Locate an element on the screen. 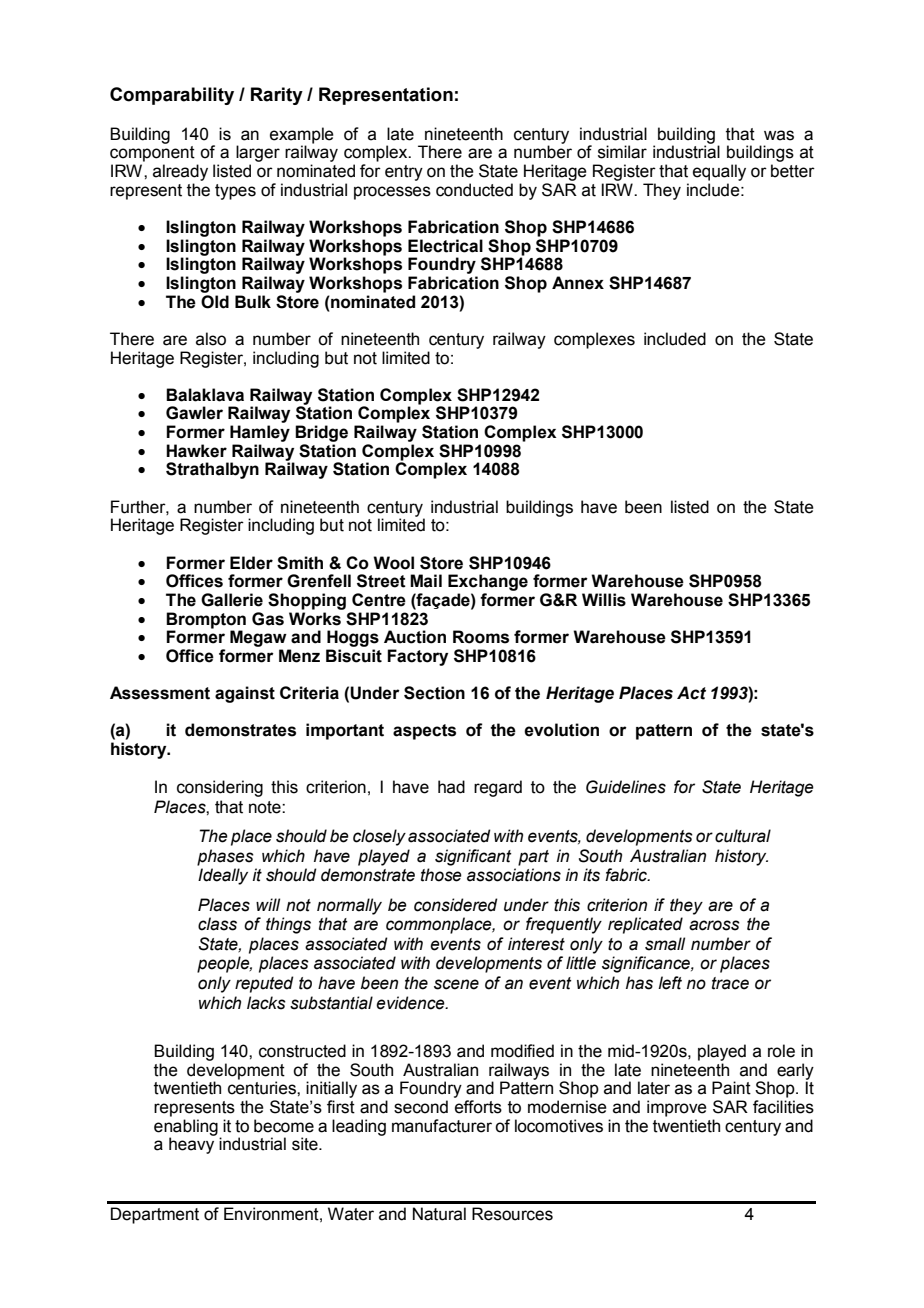 The image size is (924, 1308). Guidelines is located at coordinates (626, 787).
